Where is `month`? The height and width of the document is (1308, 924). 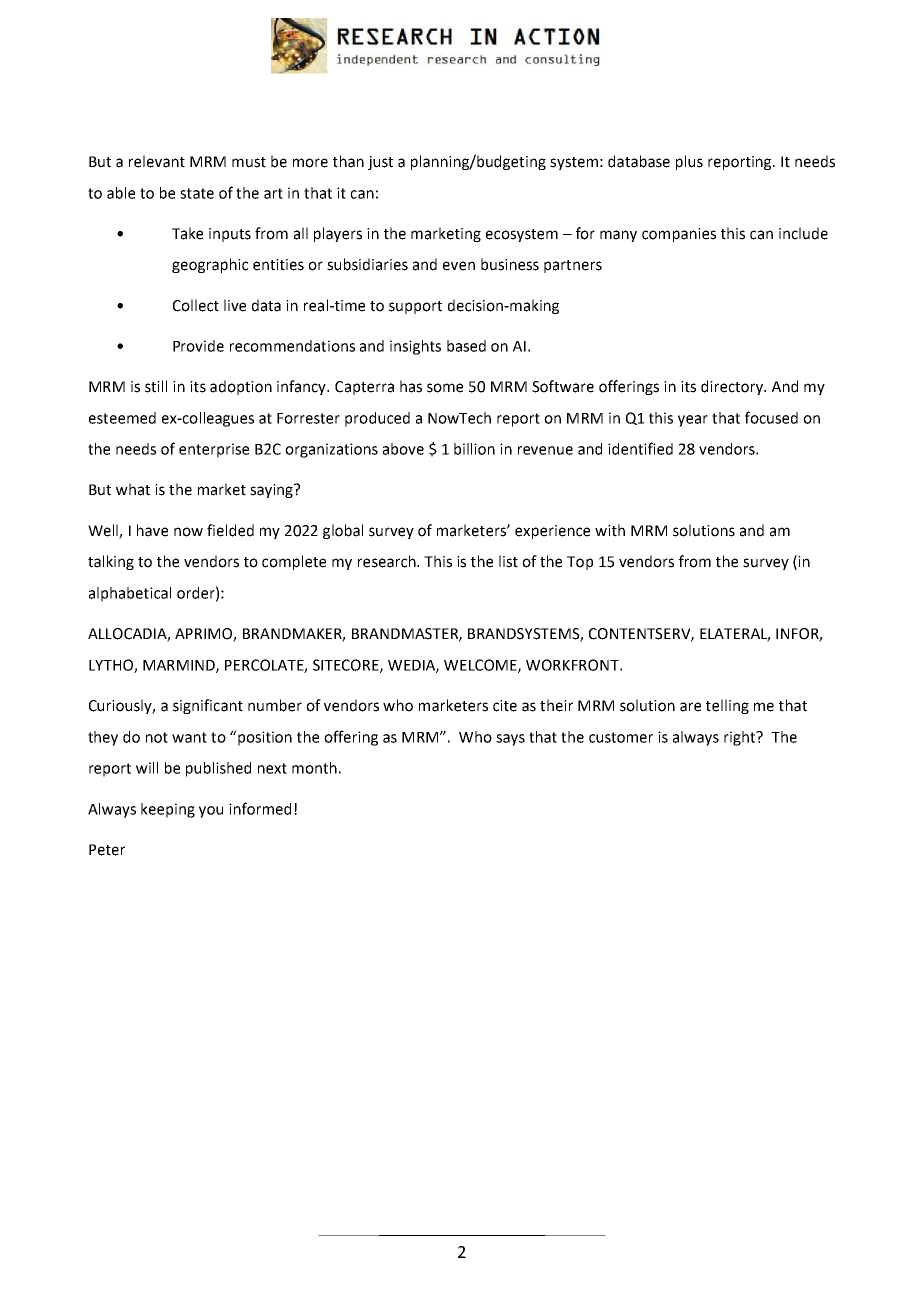
month is located at coordinates (314, 768).
